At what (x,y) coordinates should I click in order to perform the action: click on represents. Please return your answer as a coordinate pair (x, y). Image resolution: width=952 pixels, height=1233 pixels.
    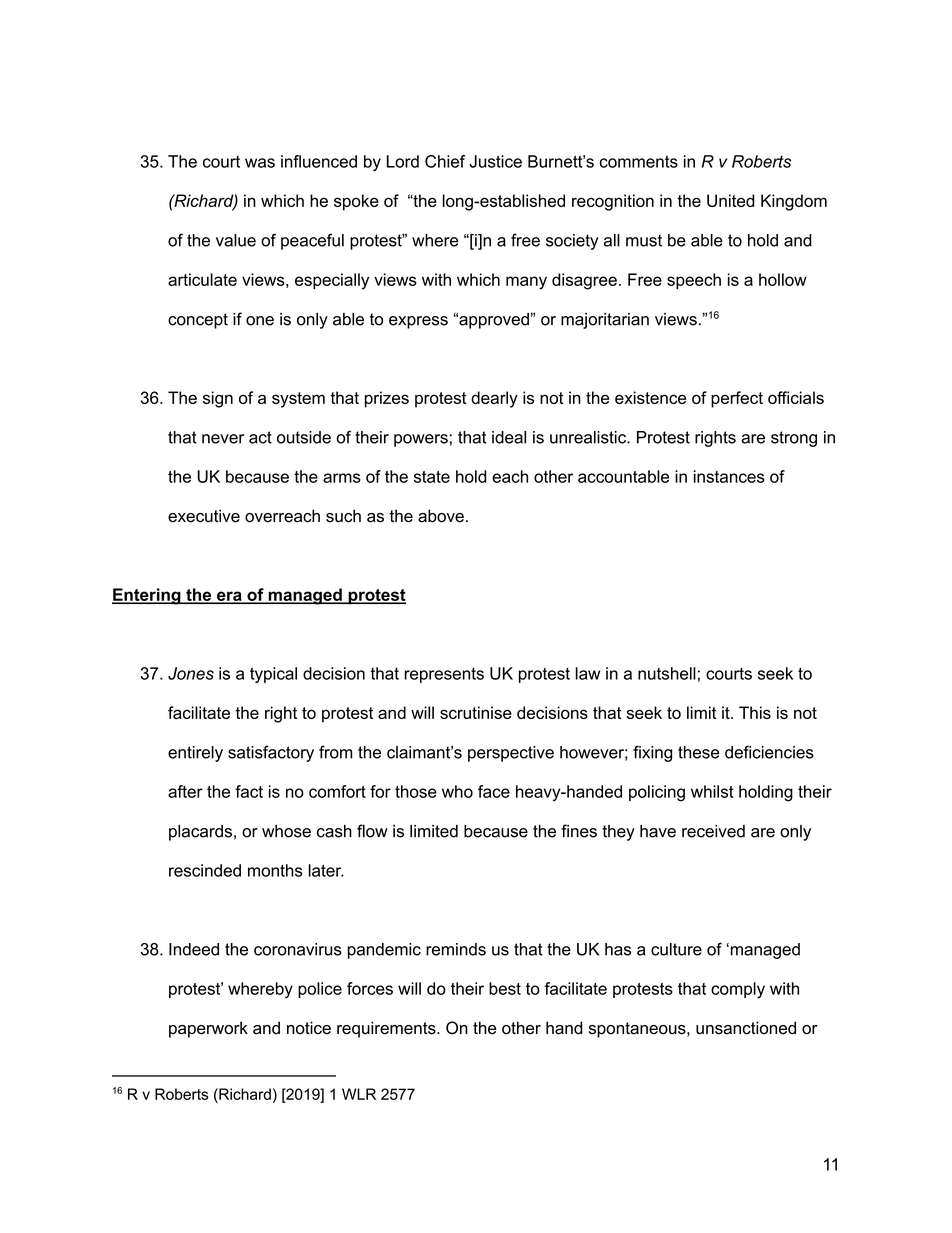
    Looking at the image, I should click on (444, 675).
